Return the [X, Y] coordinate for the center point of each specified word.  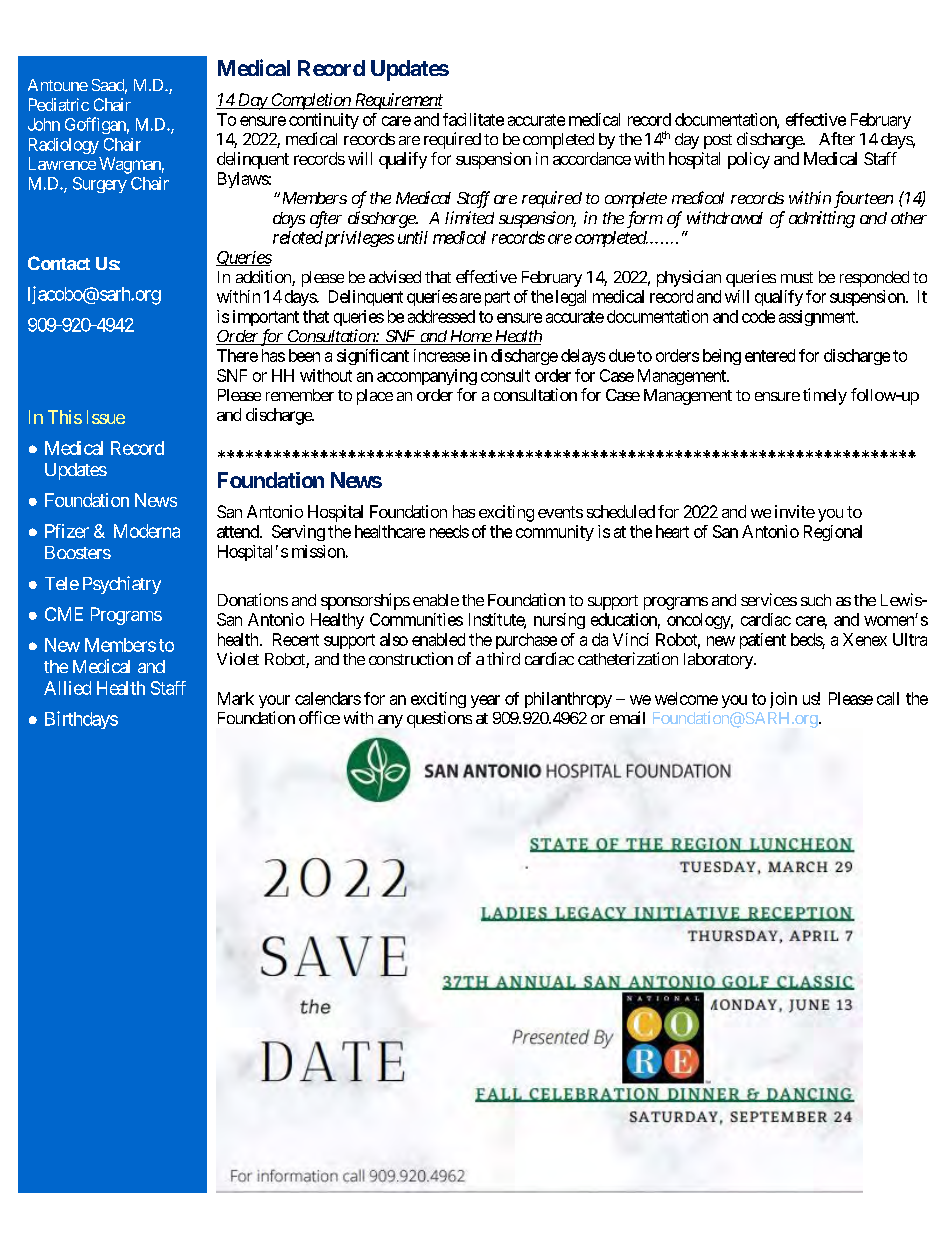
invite [795, 511]
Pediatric [59, 104]
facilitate [473, 119]
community [555, 533]
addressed [441, 316]
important [266, 318]
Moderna [147, 531]
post [718, 141]
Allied [67, 688]
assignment [818, 318]
